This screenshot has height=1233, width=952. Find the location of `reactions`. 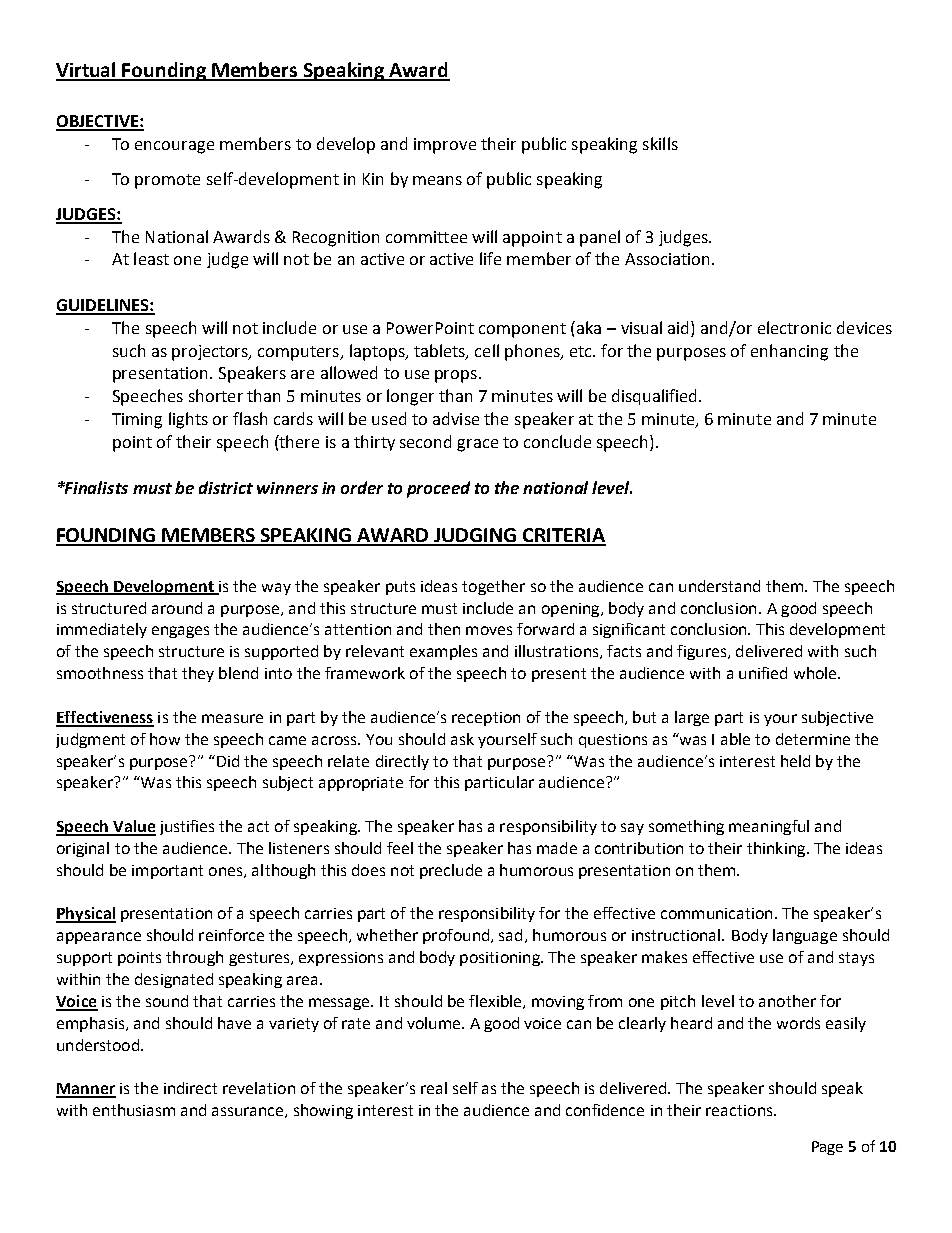

reactions is located at coordinates (740, 1110).
